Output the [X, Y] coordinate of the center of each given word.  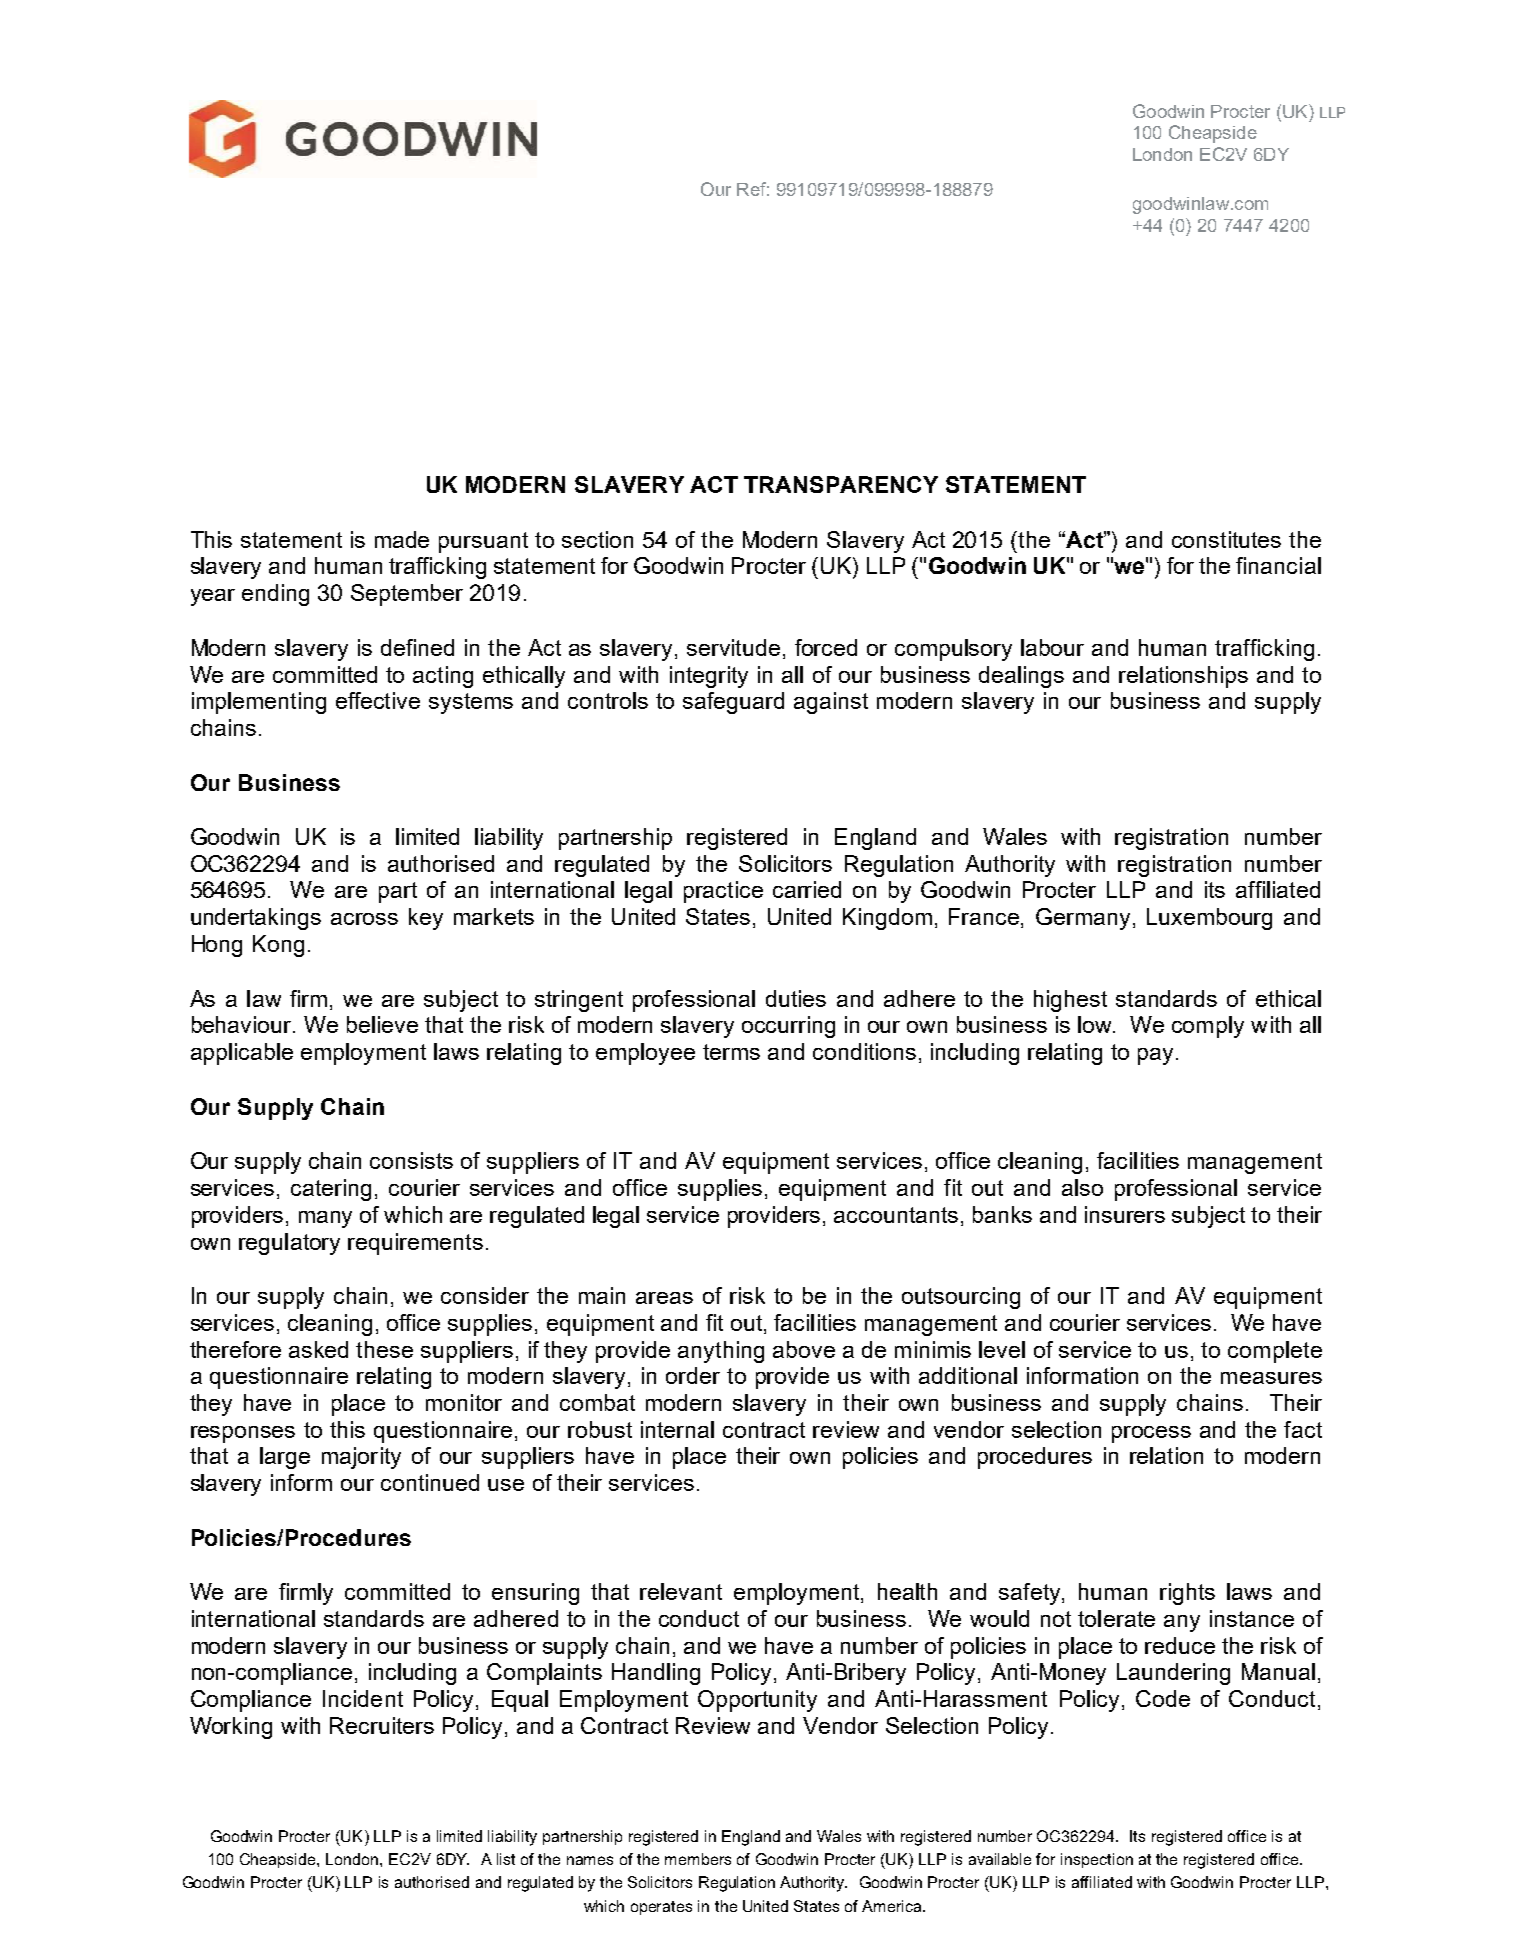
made [402, 539]
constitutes [1226, 539]
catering [331, 1190]
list [506, 1859]
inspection [1097, 1860]
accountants [896, 1215]
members [698, 1859]
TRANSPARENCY [841, 484]
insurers [1125, 1214]
